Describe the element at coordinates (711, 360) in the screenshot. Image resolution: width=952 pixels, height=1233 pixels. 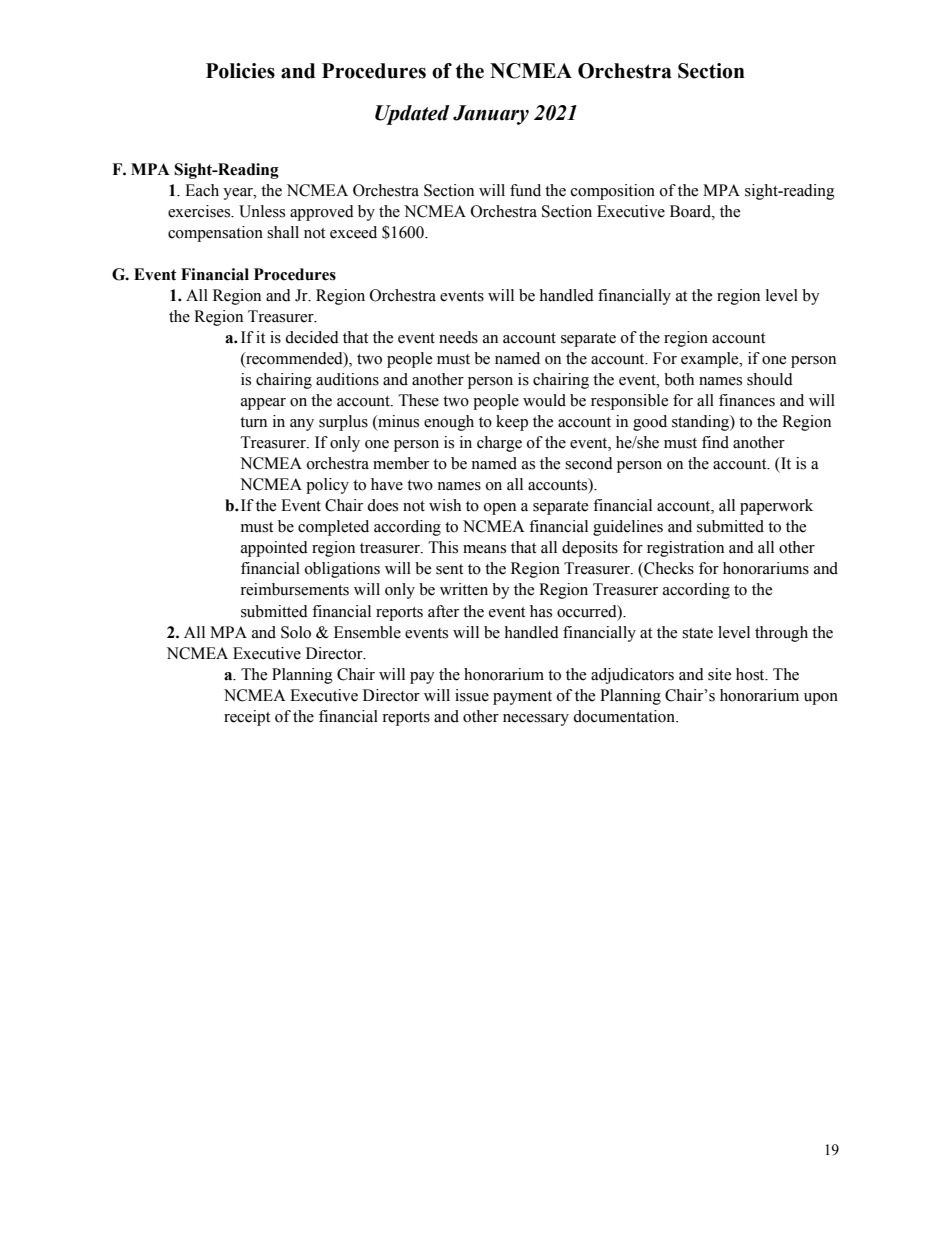
I see `example` at that location.
